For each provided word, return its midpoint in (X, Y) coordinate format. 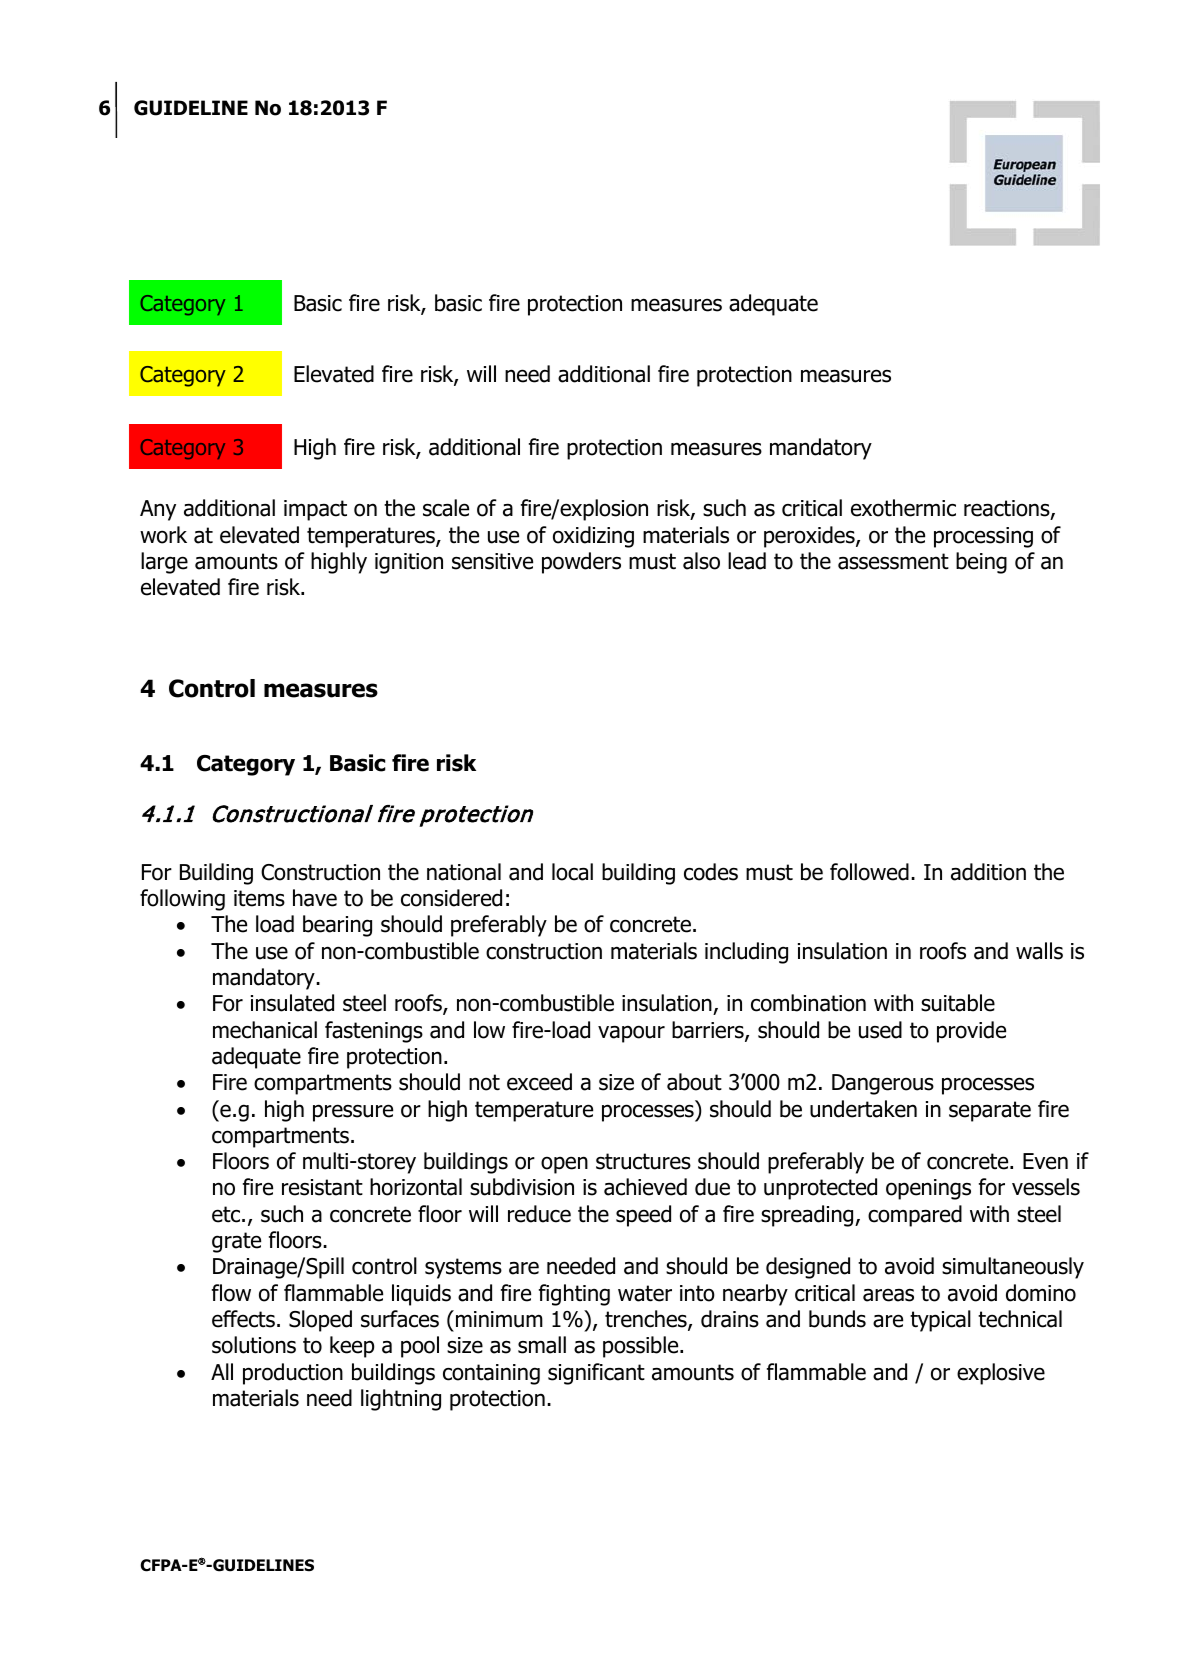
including (746, 953)
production (293, 1374)
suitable (958, 1003)
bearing (337, 926)
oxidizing (593, 537)
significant (596, 1374)
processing (983, 537)
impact (315, 510)
